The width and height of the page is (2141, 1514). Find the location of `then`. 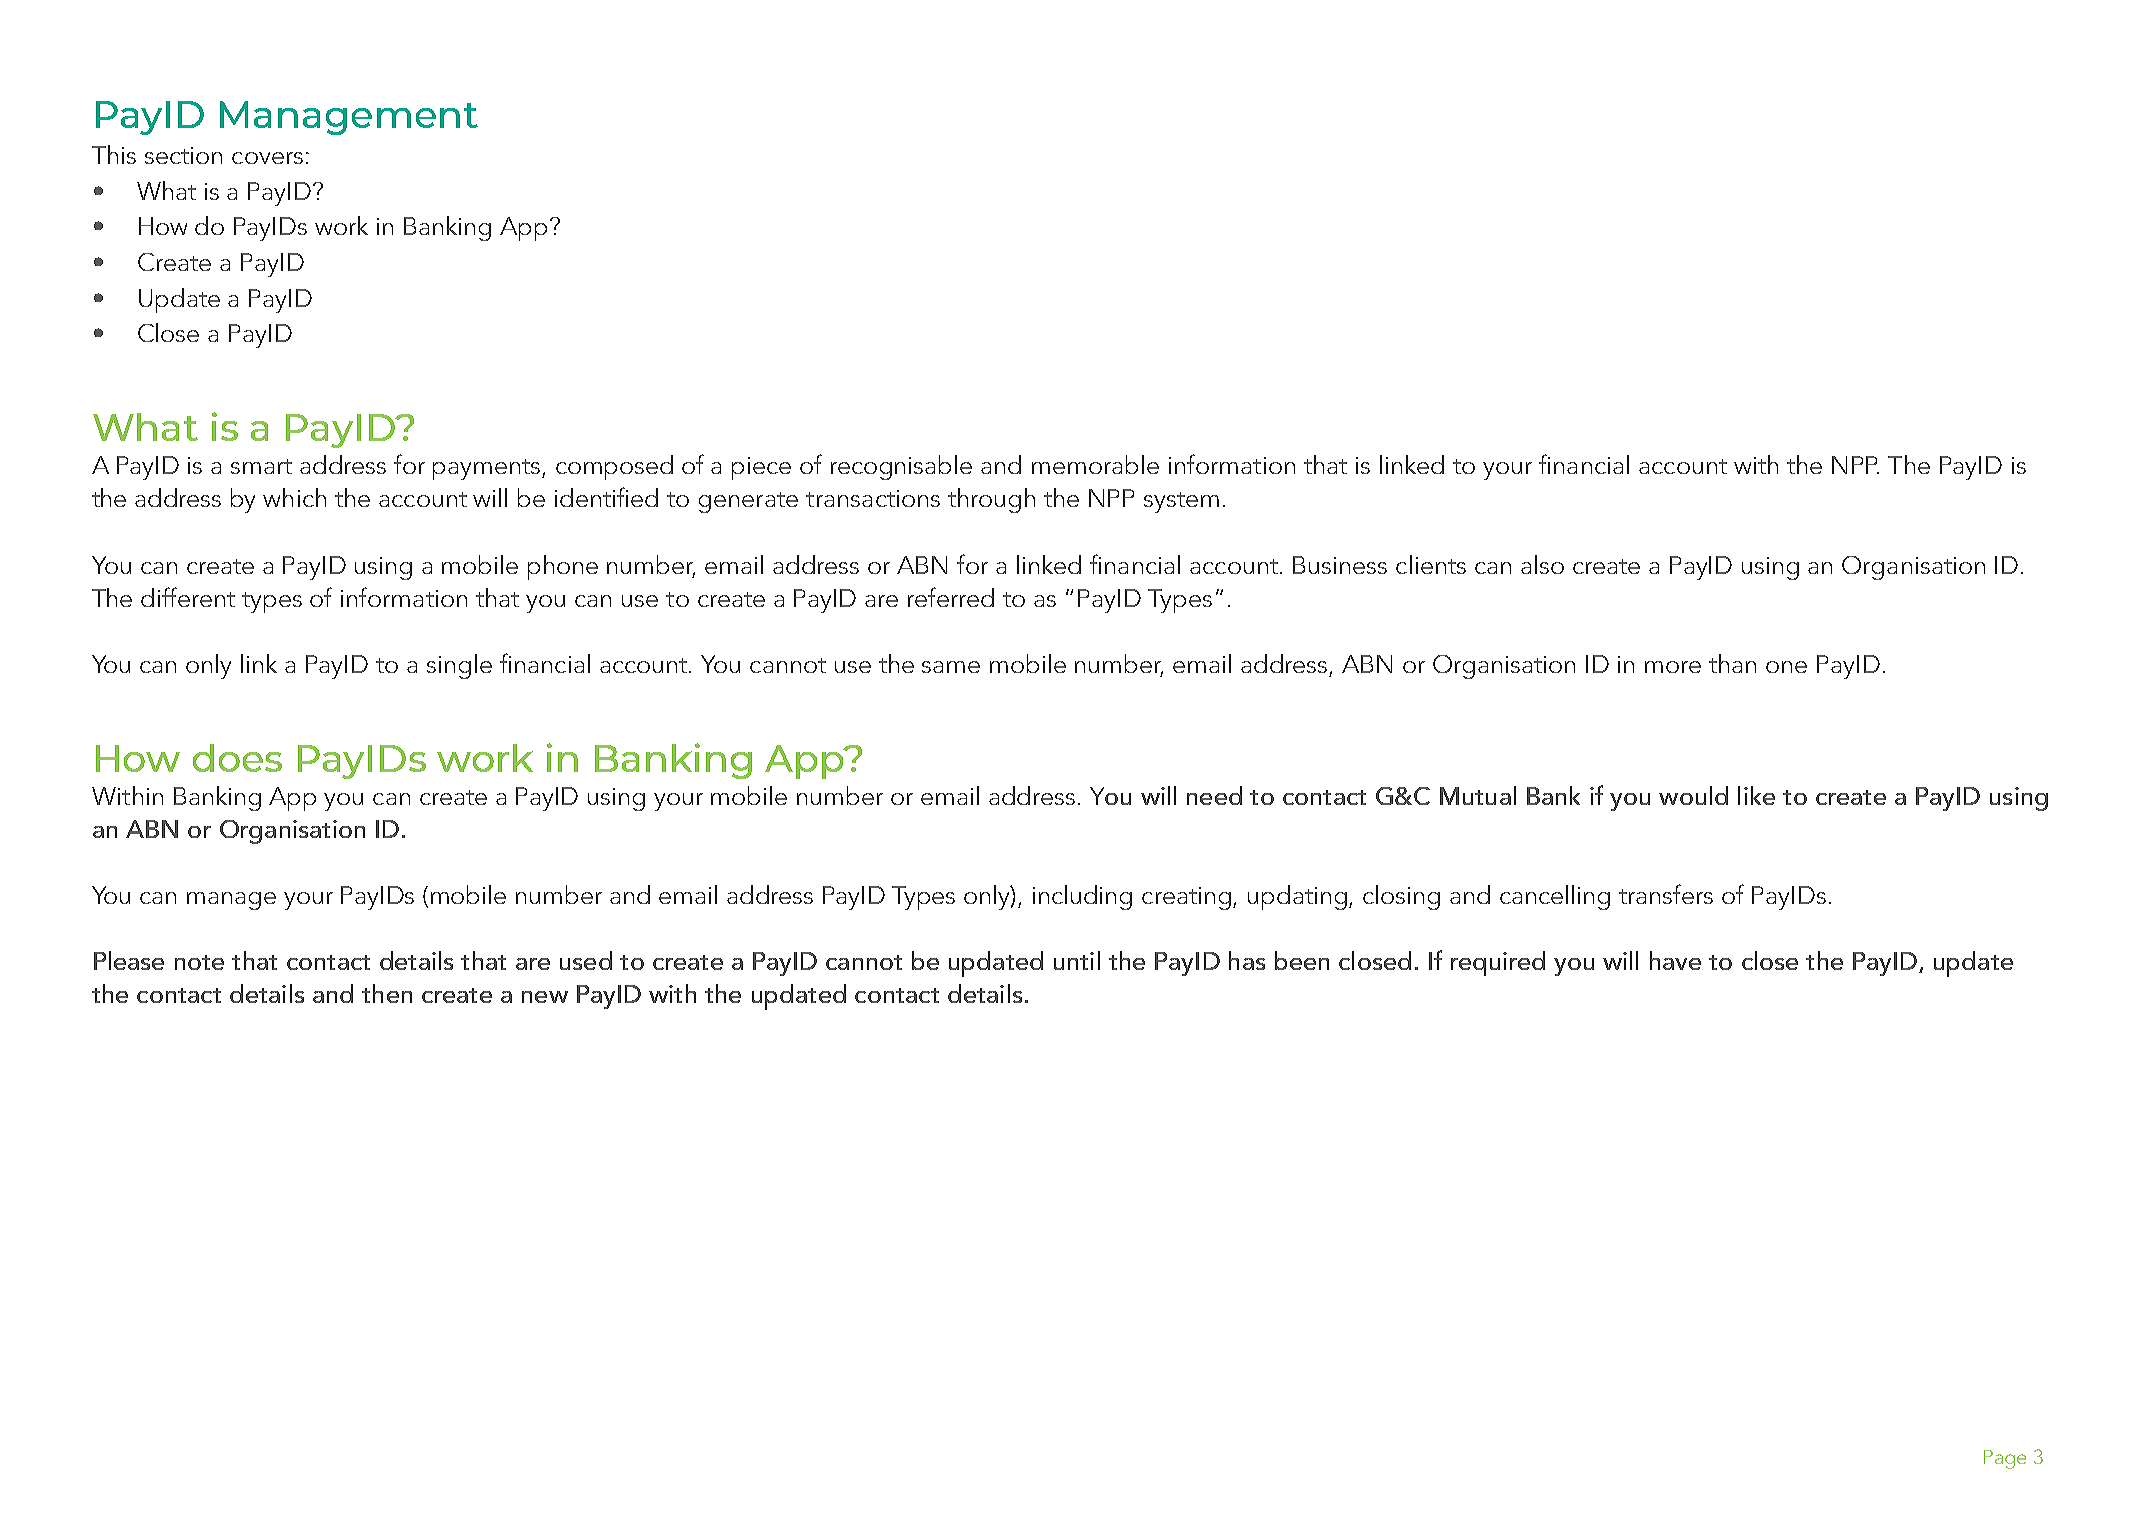

then is located at coordinates (387, 993).
